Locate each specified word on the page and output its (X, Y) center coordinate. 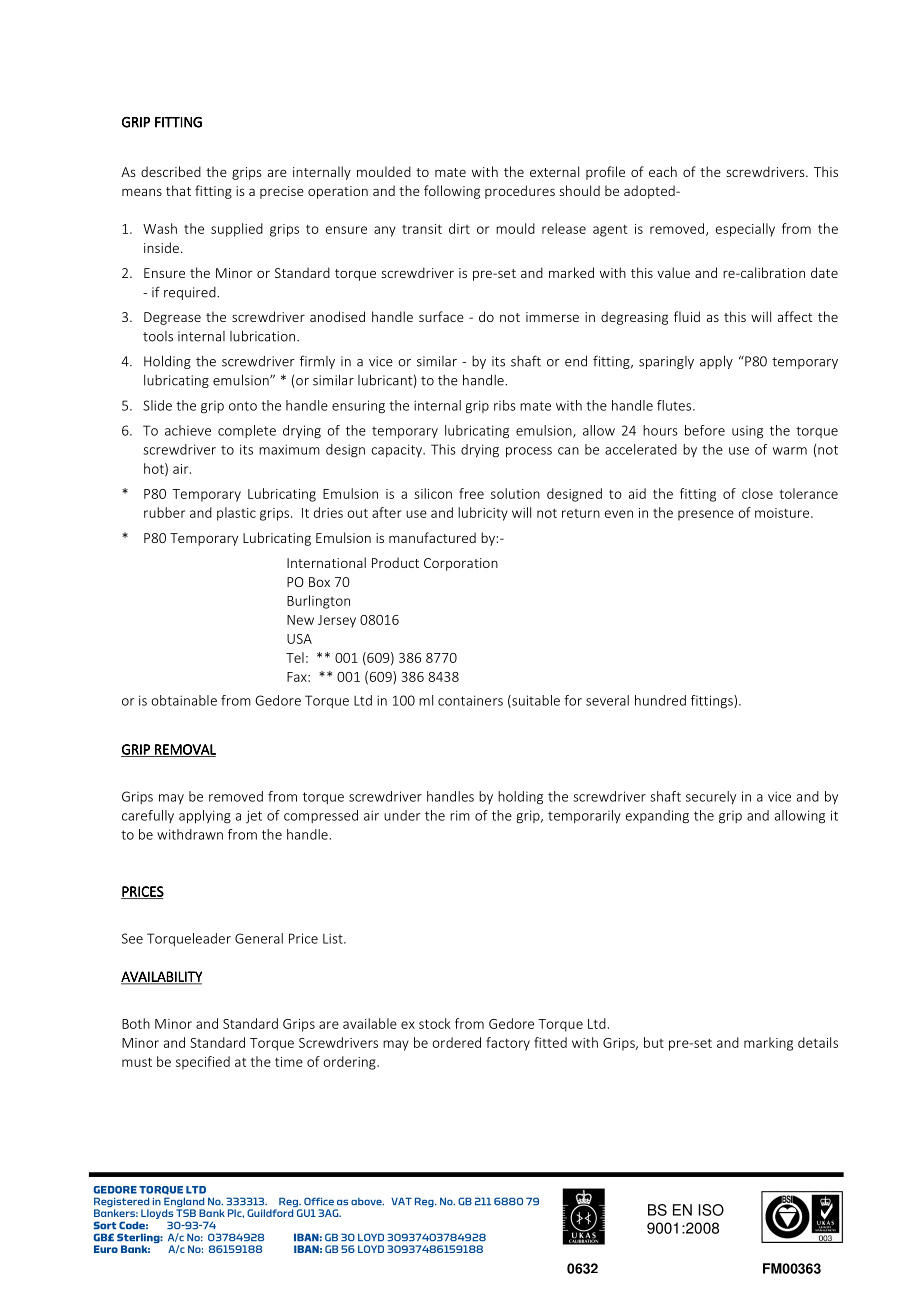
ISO (711, 1210)
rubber (164, 512)
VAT (401, 1201)
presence (706, 515)
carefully (148, 816)
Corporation (461, 564)
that (178, 190)
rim (460, 815)
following (452, 192)
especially (745, 230)
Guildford (270, 1213)
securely (711, 797)
